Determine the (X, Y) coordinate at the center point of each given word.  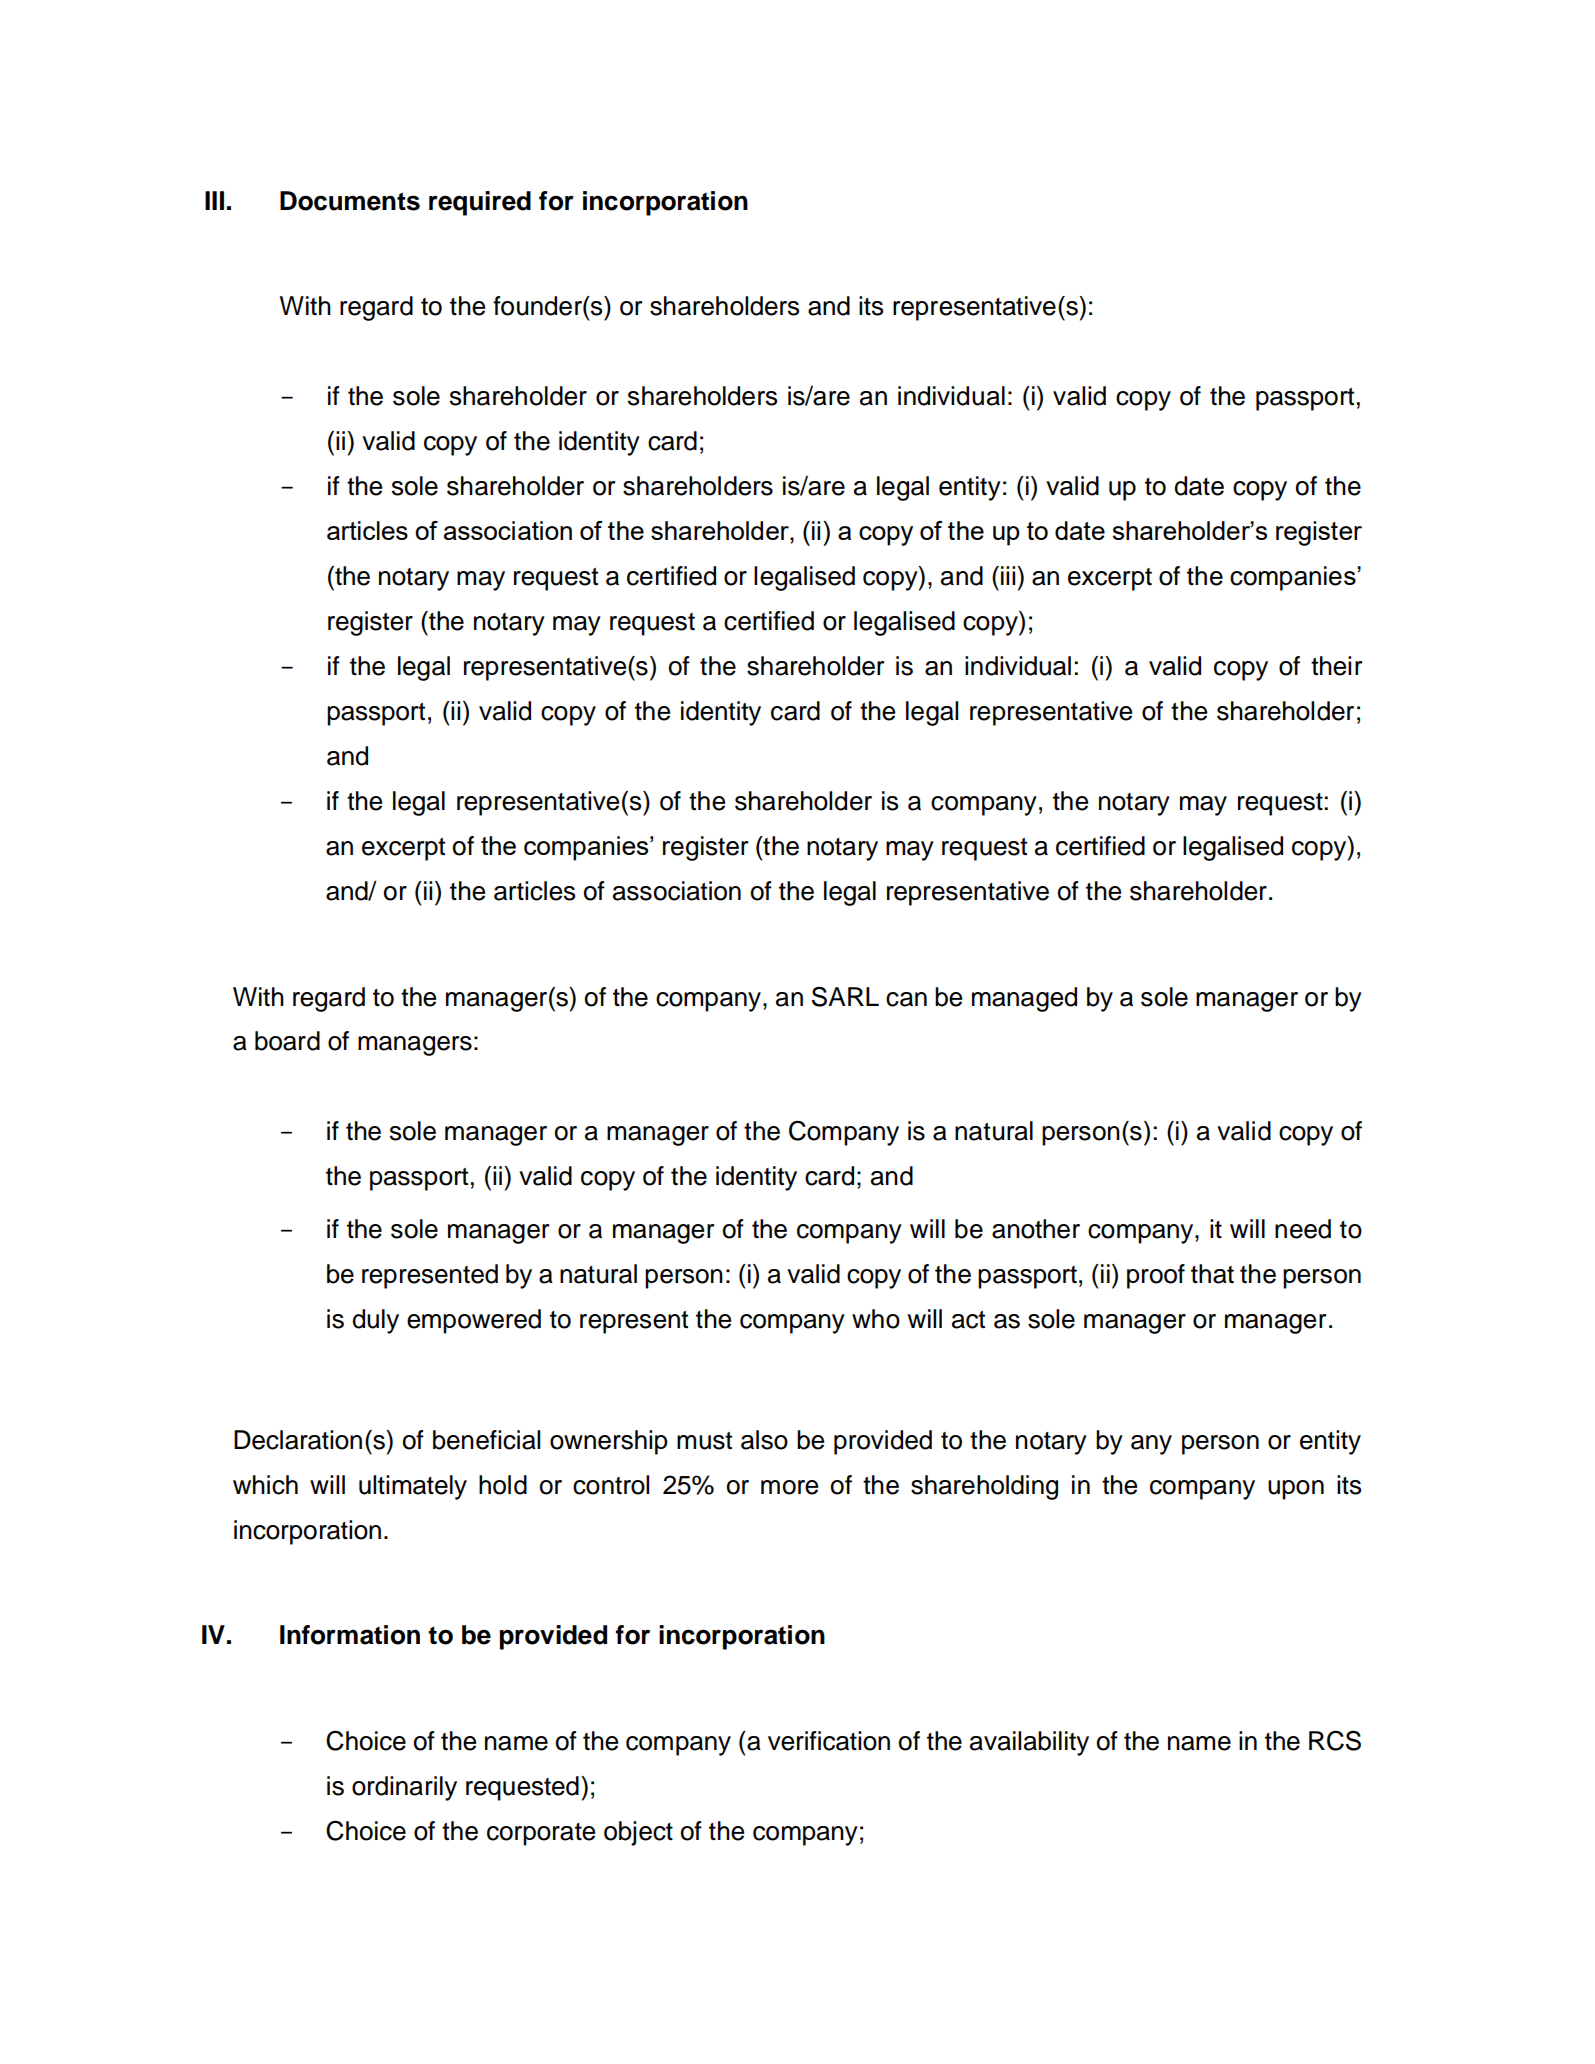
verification (829, 1741)
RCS (1335, 1740)
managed (1024, 999)
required (480, 203)
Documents (350, 201)
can (906, 999)
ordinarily (404, 1788)
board (287, 1041)
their (1336, 666)
